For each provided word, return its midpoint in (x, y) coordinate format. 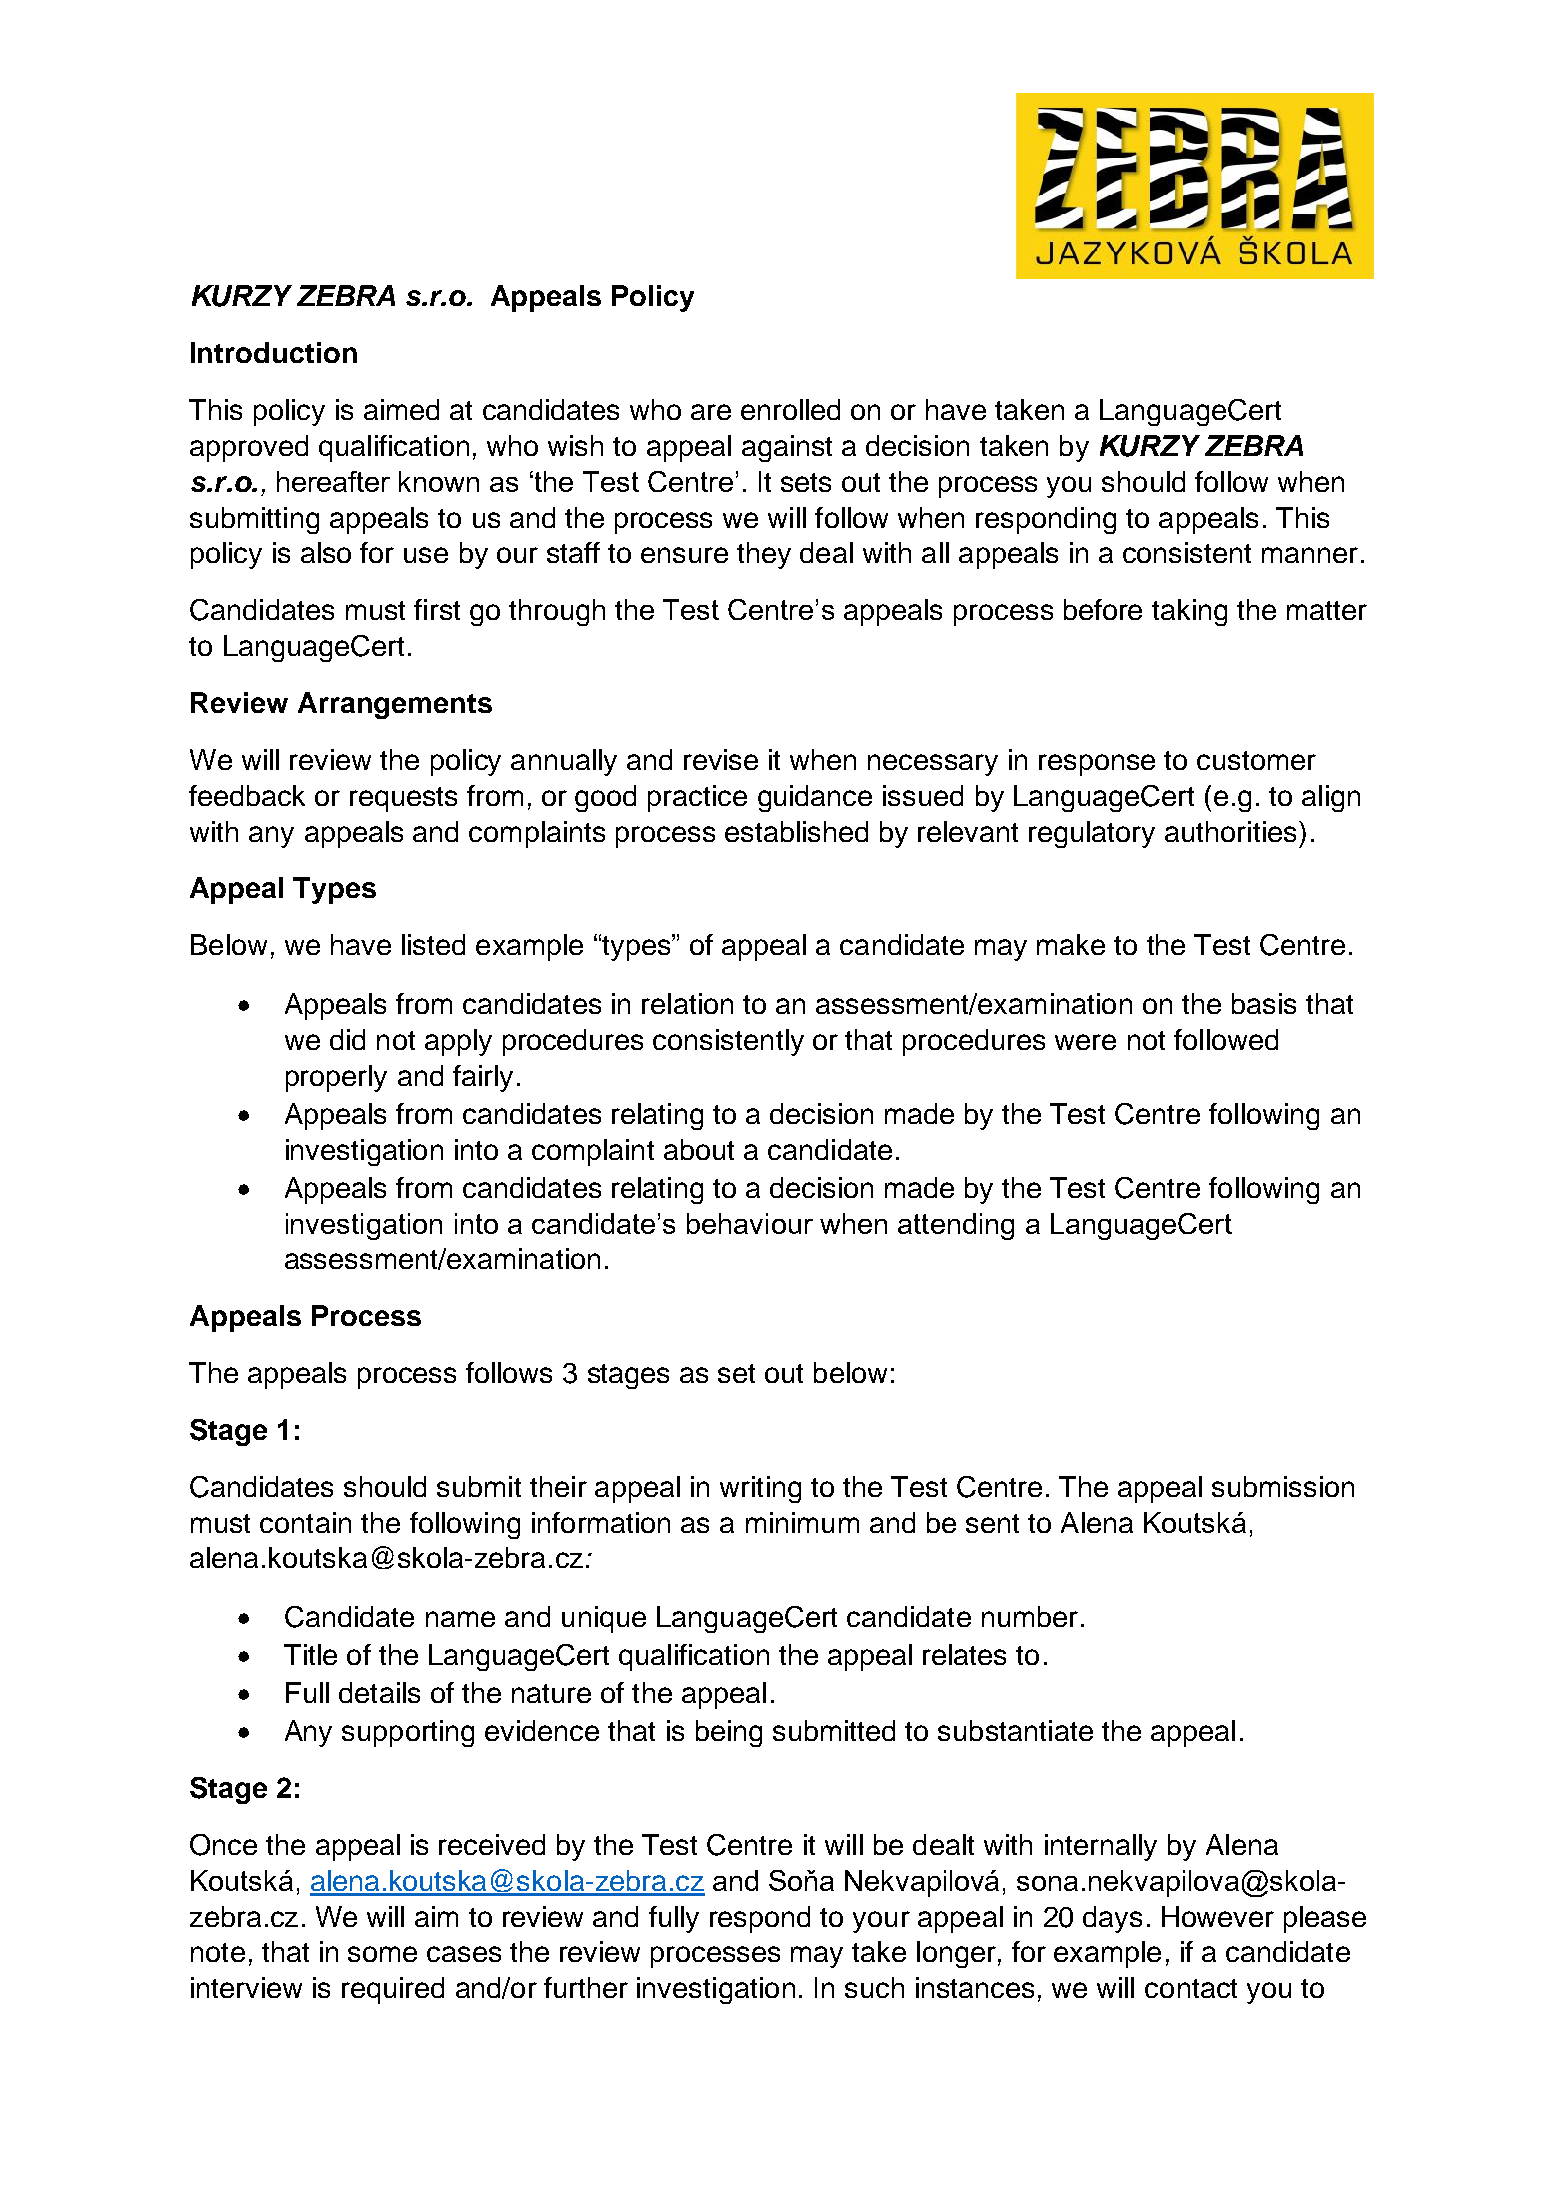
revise (721, 759)
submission (1283, 1486)
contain (305, 1522)
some (382, 1954)
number (1030, 1616)
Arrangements (395, 705)
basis (1264, 1003)
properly (336, 1078)
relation (687, 1003)
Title (310, 1654)
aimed (401, 409)
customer (1256, 760)
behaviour (750, 1223)
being (729, 1733)
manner (1310, 555)
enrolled (790, 409)
